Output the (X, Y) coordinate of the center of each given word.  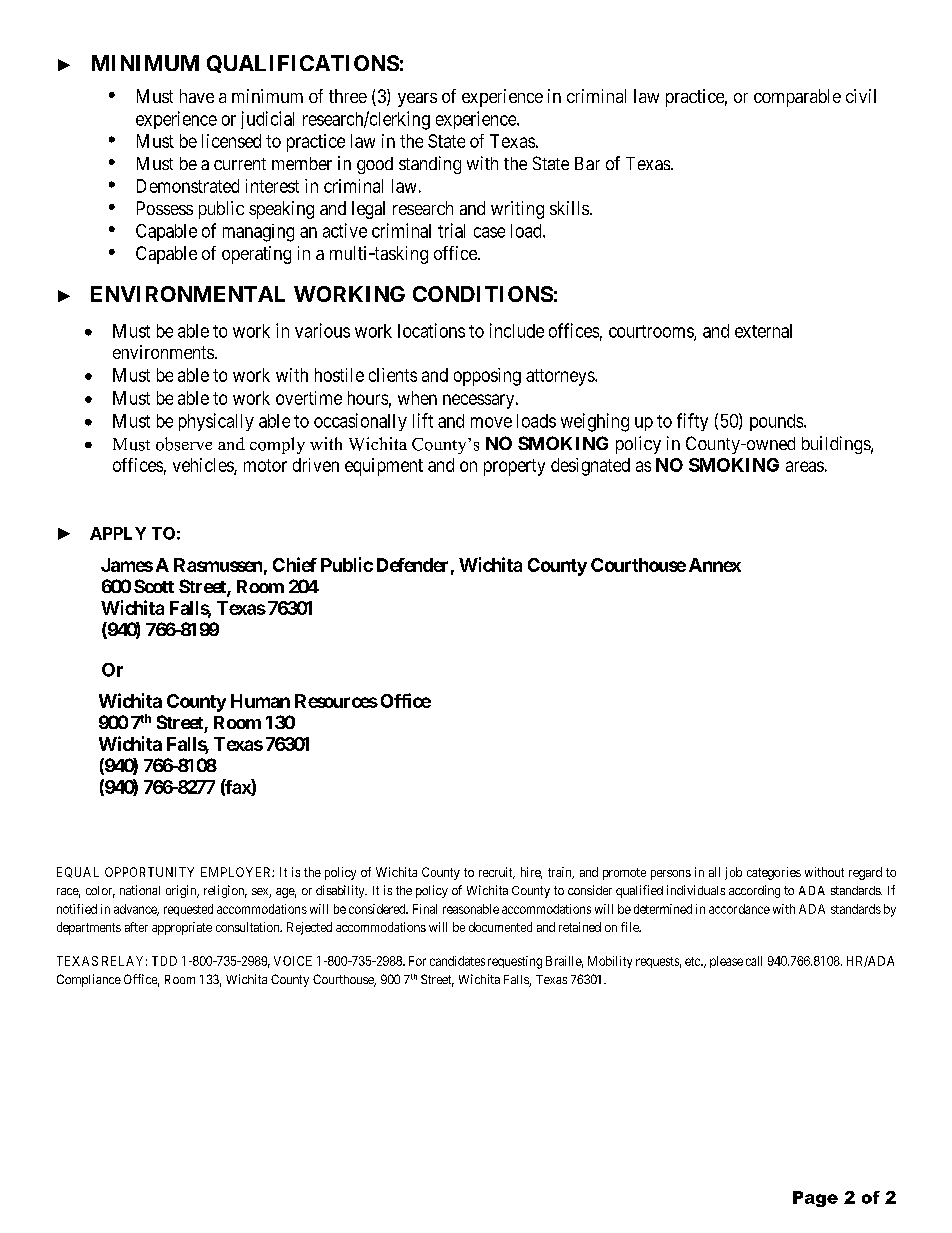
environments (163, 352)
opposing (487, 377)
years (417, 100)
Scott (154, 586)
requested (188, 910)
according (754, 891)
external (763, 331)
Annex (715, 565)
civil (861, 96)
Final (425, 909)
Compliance (89, 980)
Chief (295, 564)
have (197, 96)
